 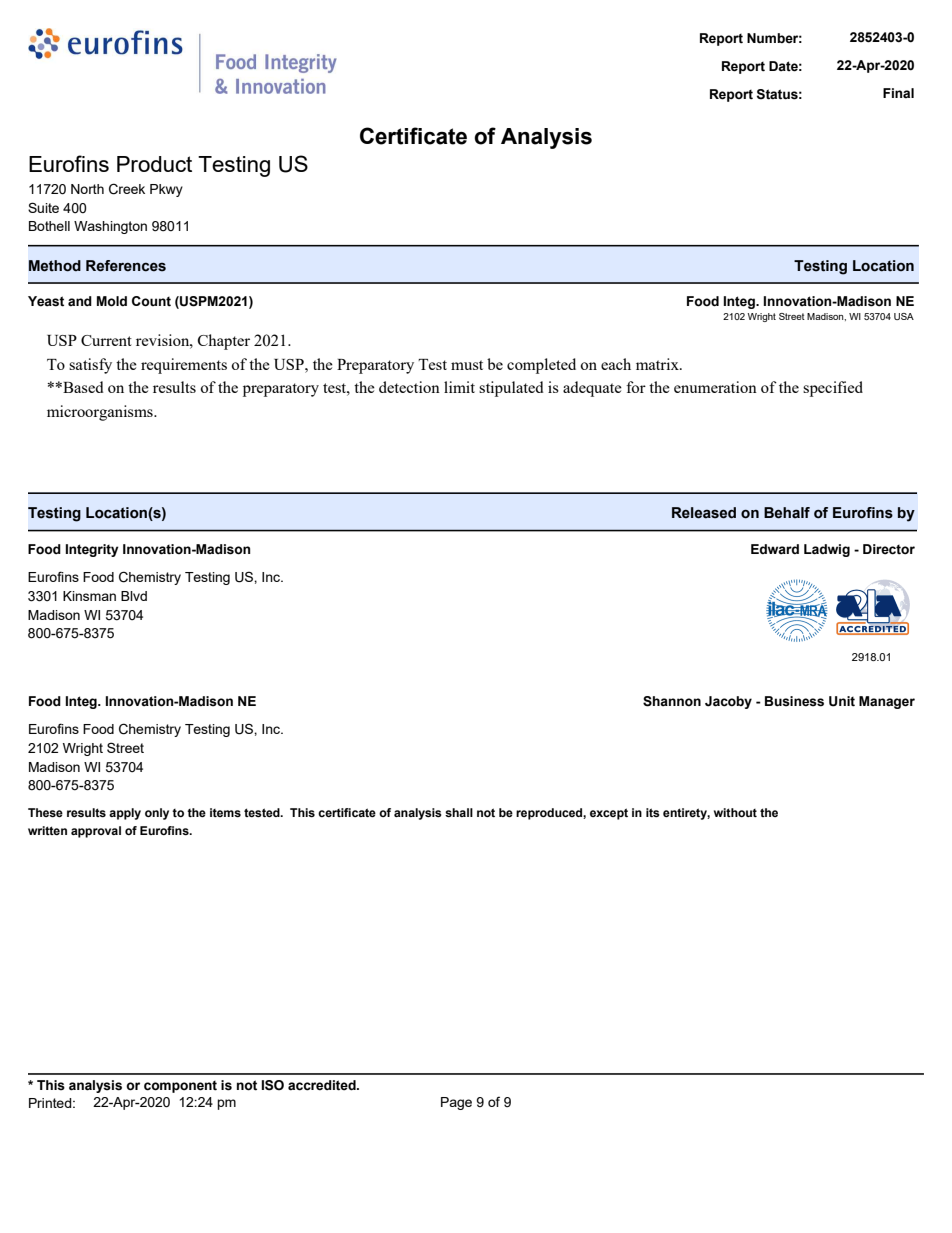 What do you see at coordinates (154, 164) in the screenshot?
I see `Product` at bounding box center [154, 164].
